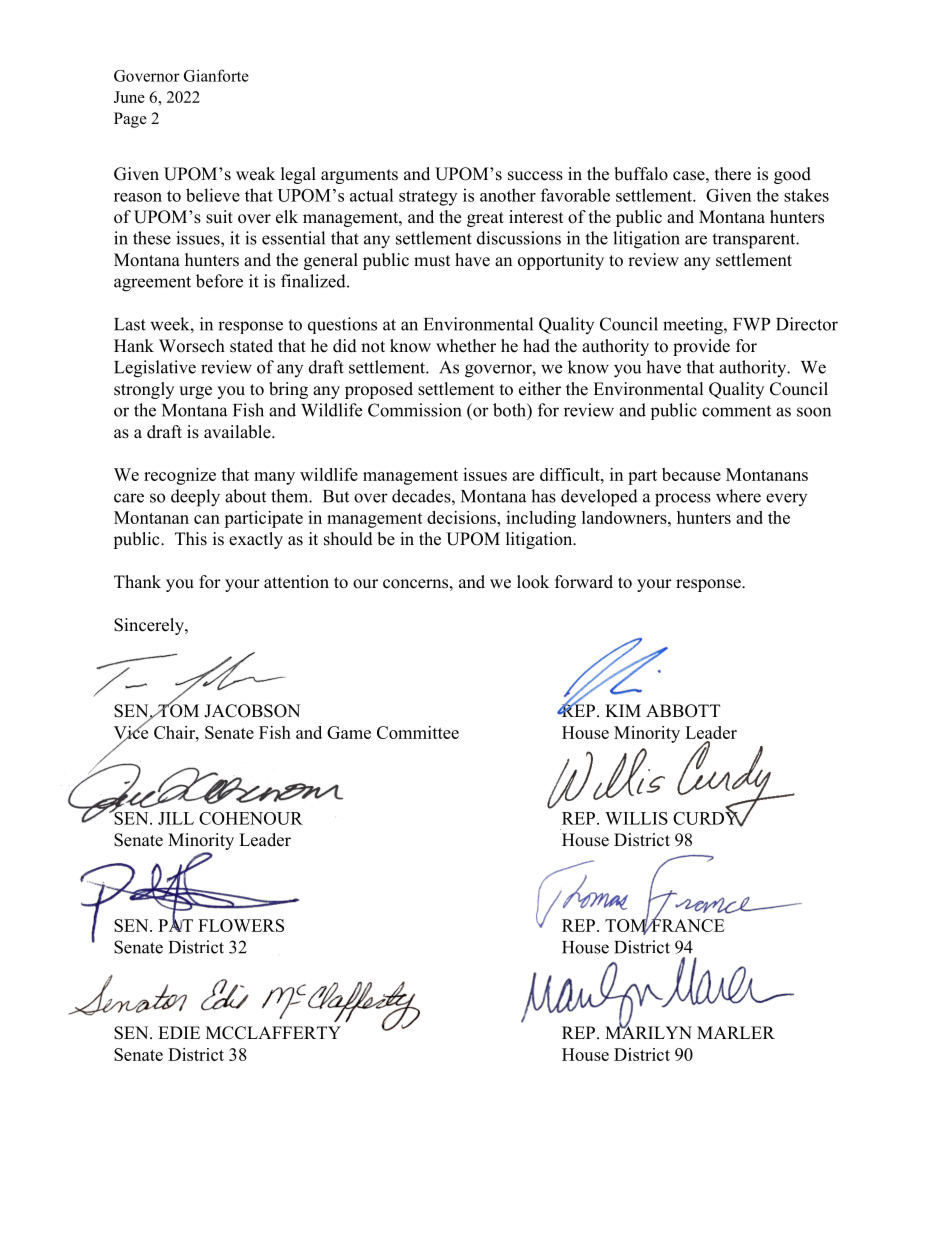 This page has width=952, height=1233. What do you see at coordinates (533, 582) in the page?
I see `look` at bounding box center [533, 582].
